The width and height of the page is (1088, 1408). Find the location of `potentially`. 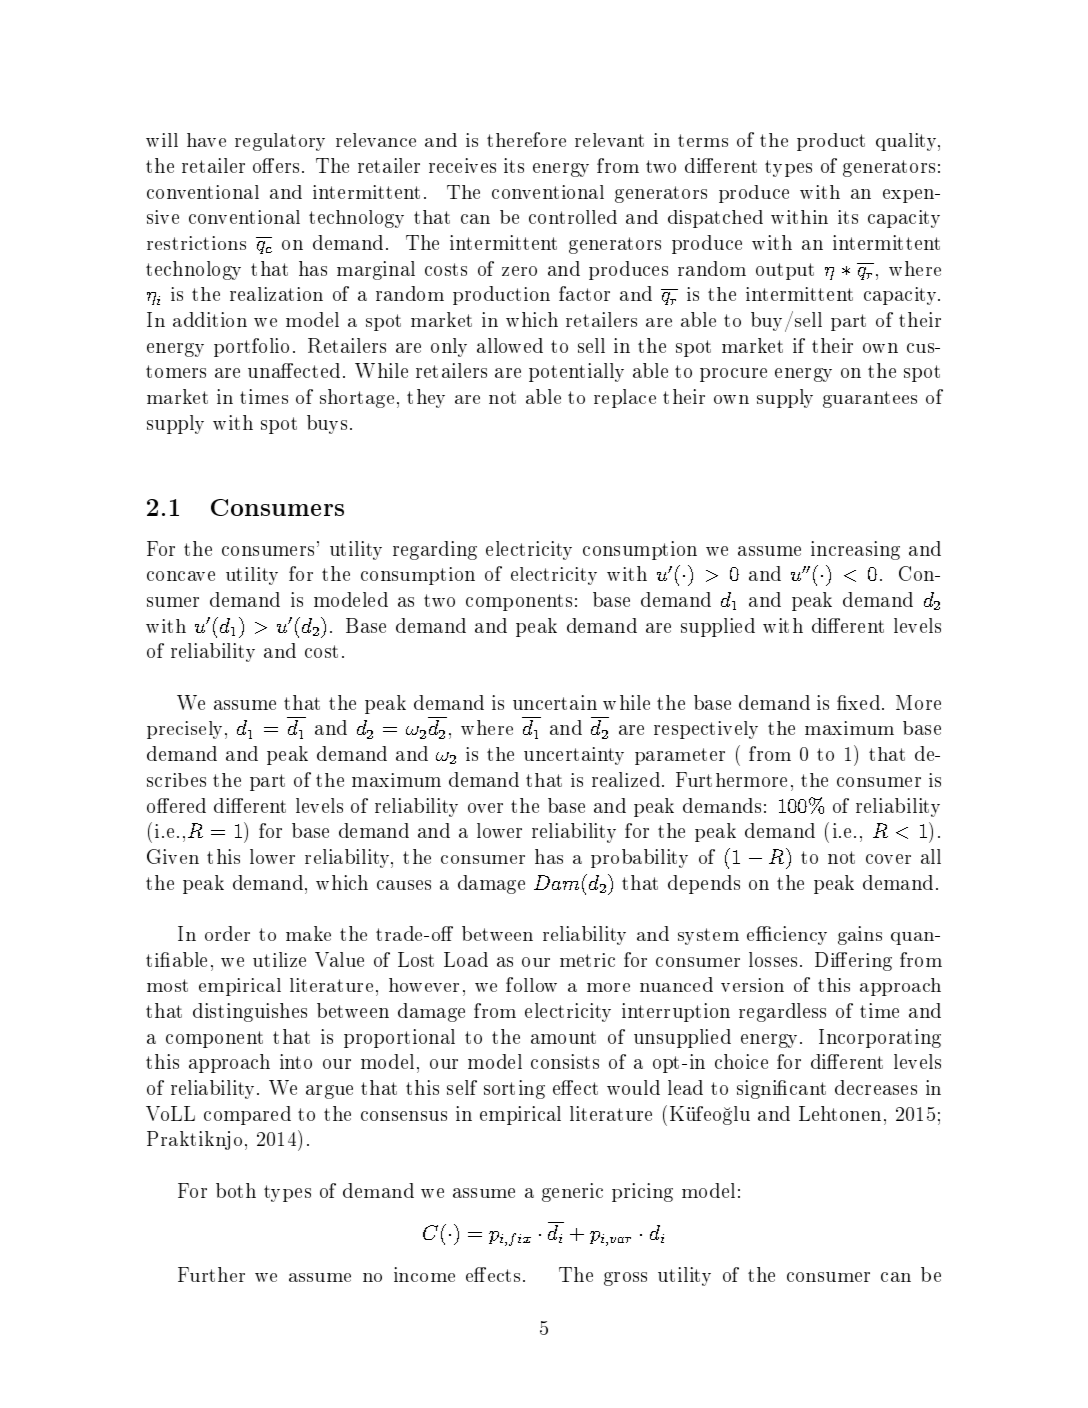

potentially is located at coordinates (576, 372).
